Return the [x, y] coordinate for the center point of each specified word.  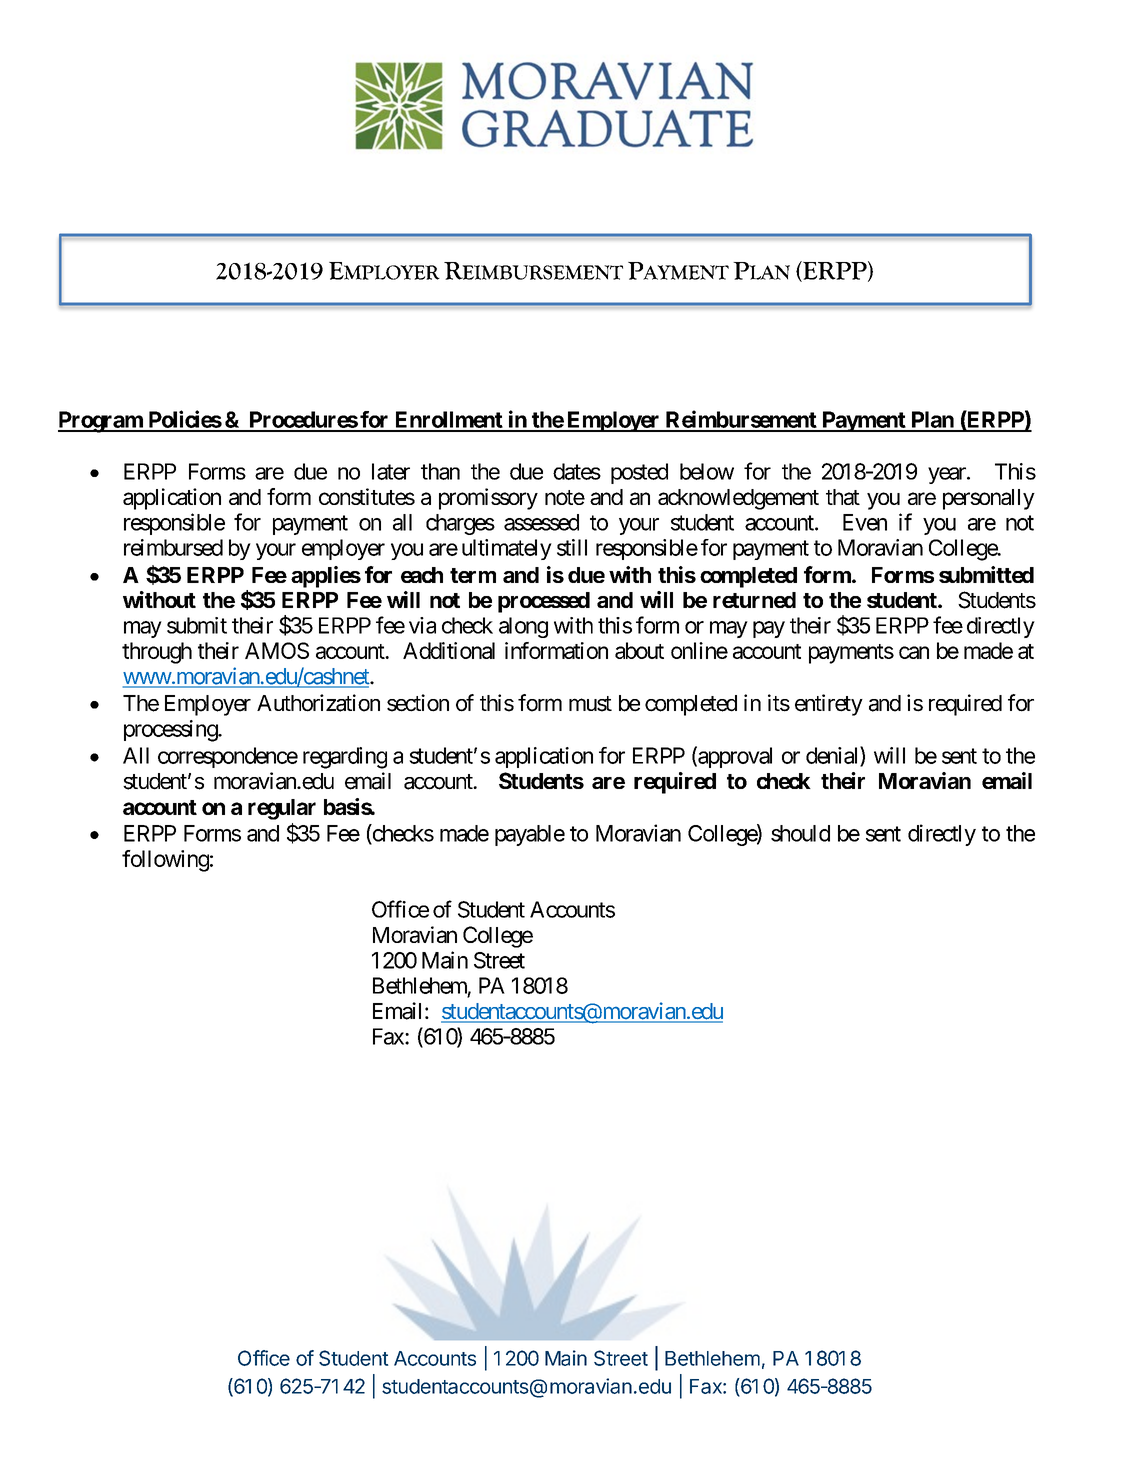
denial [833, 756]
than [440, 471]
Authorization [318, 703]
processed [544, 602]
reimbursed [173, 547]
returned [754, 600]
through [157, 653]
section [418, 703]
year [948, 475]
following [165, 861]
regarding [345, 758]
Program [101, 422]
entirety [829, 705]
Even [865, 522]
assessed [541, 522]
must [590, 704]
